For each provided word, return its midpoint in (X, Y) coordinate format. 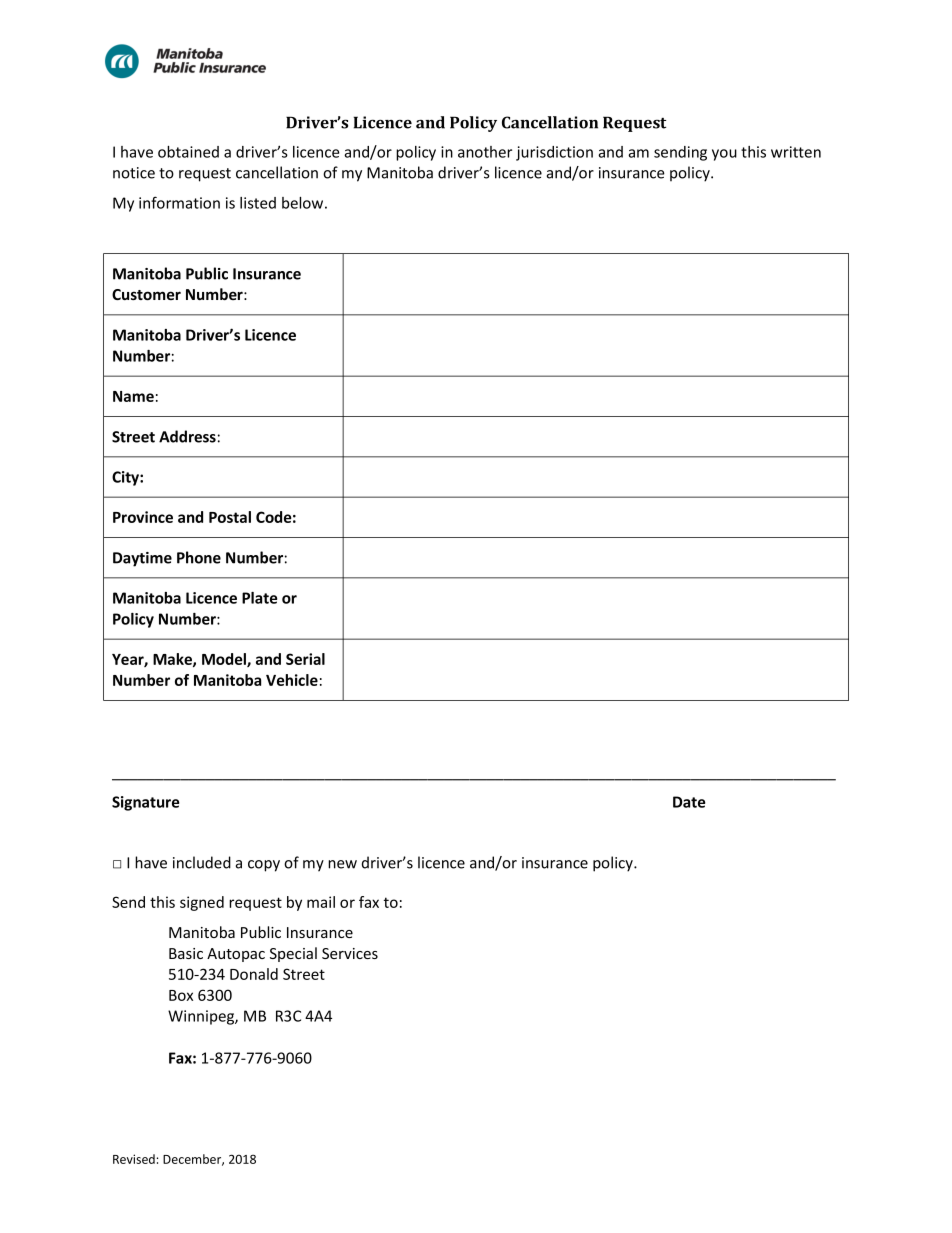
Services (350, 953)
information (179, 202)
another (485, 152)
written (796, 152)
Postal (230, 517)
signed (202, 903)
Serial (305, 659)
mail (321, 902)
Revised (134, 1159)
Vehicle (292, 680)
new (342, 864)
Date (689, 802)
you (724, 155)
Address (187, 436)
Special (293, 954)
